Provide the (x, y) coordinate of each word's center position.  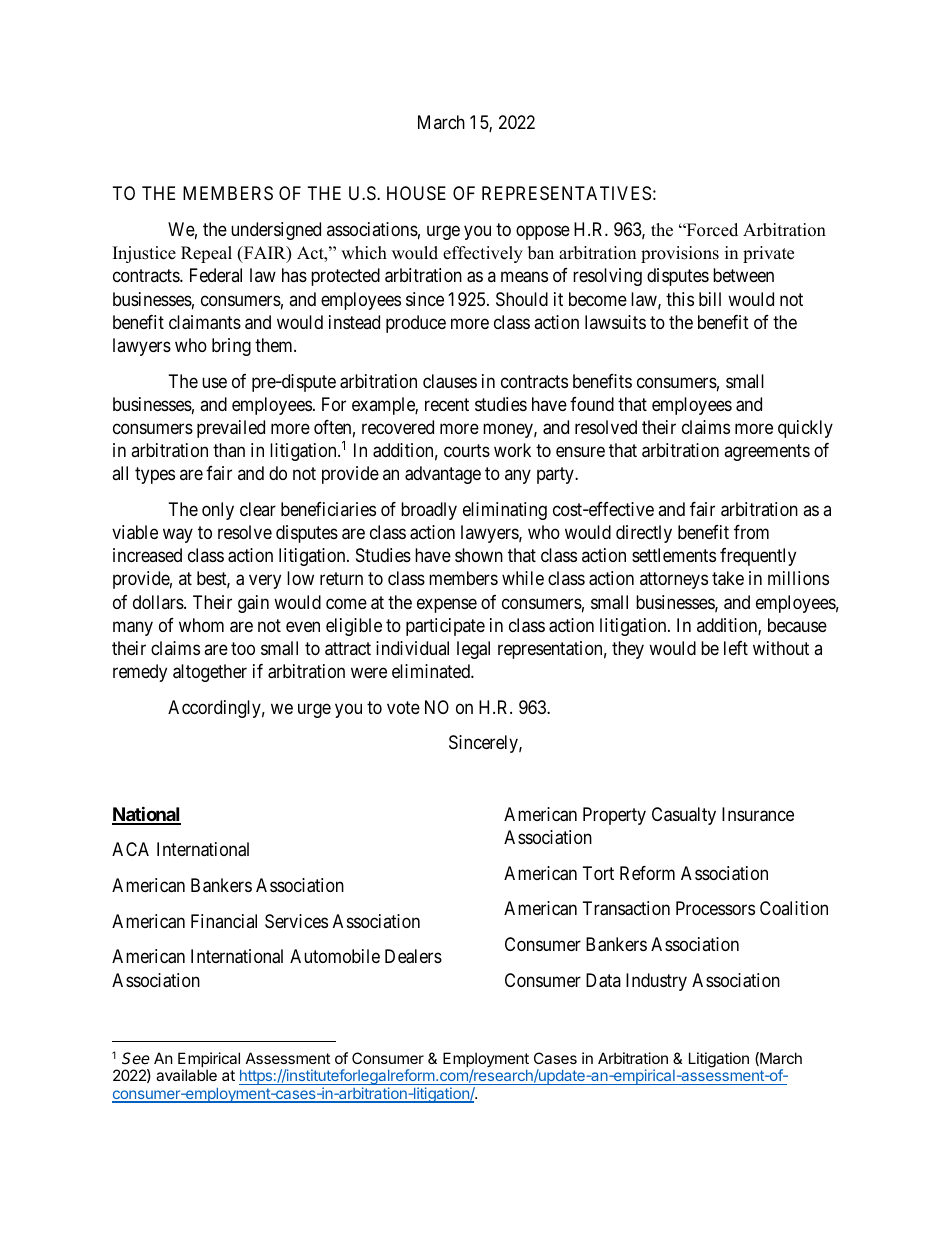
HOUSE (416, 193)
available (186, 1075)
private (768, 254)
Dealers (413, 956)
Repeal (206, 254)
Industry (656, 982)
